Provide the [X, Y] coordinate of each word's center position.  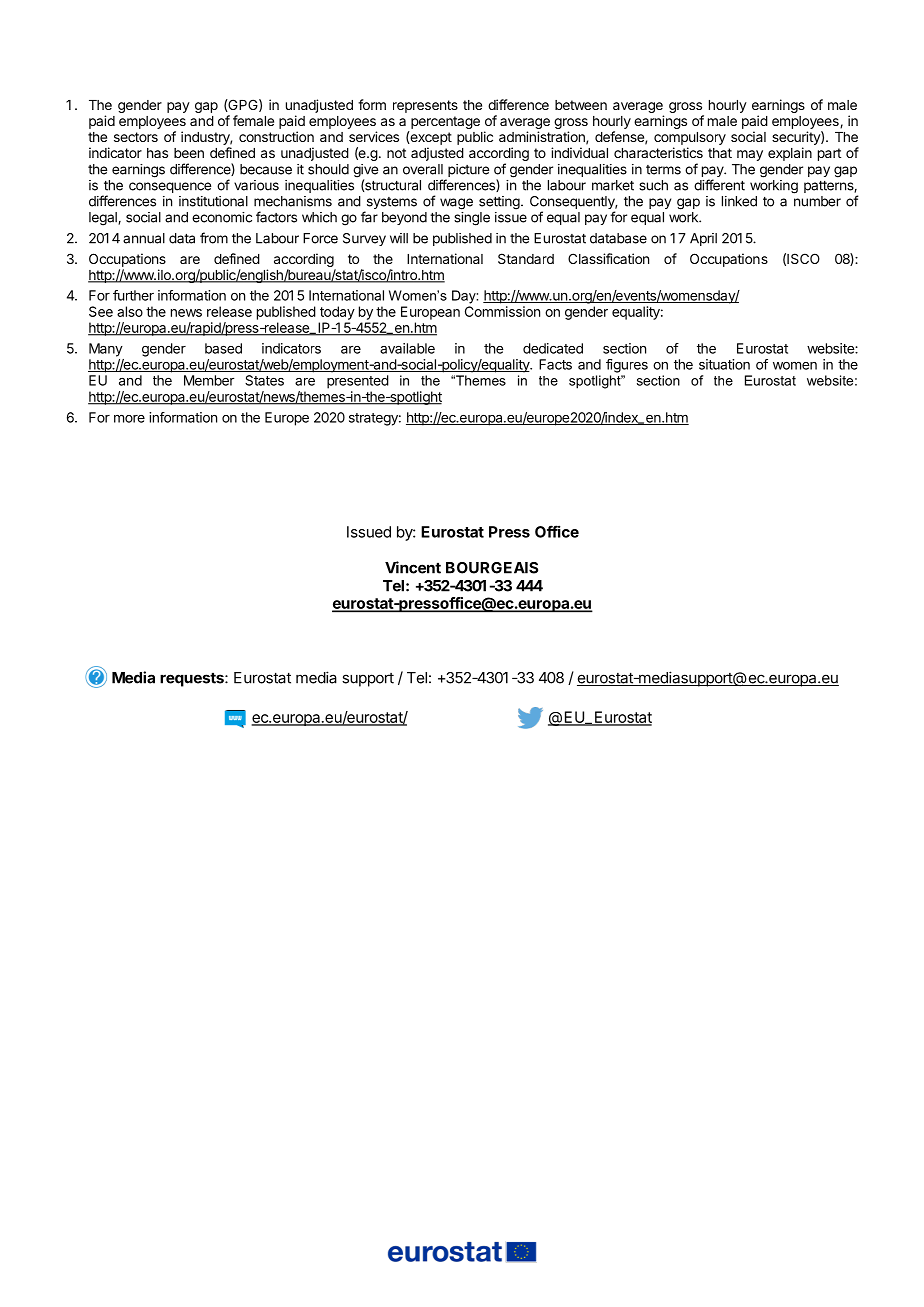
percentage [445, 122]
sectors [136, 137]
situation [724, 364]
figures [627, 366]
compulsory [690, 138]
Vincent [413, 567]
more [129, 419]
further [133, 295]
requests [193, 679]
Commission [502, 311]
